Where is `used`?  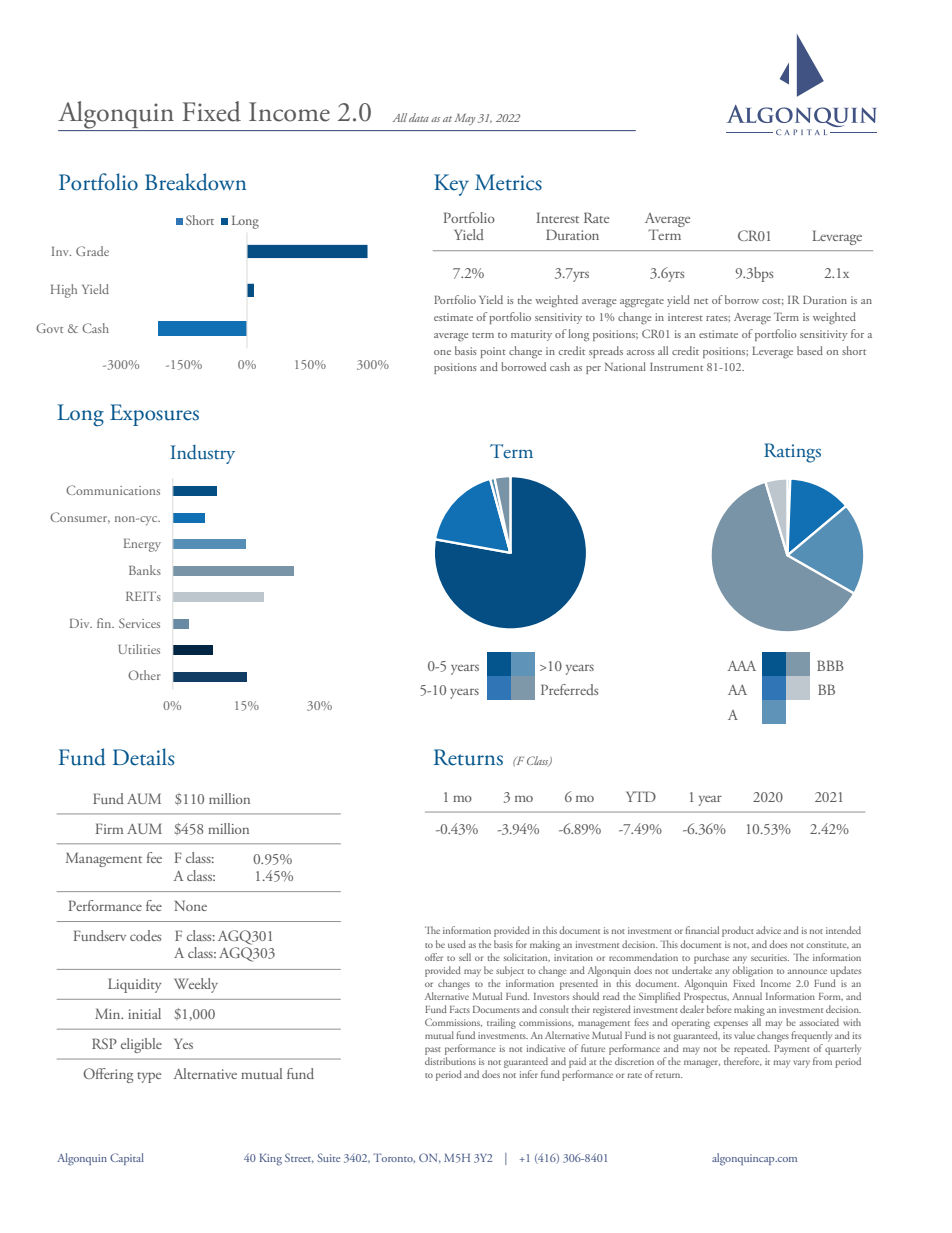
used is located at coordinates (457, 944).
